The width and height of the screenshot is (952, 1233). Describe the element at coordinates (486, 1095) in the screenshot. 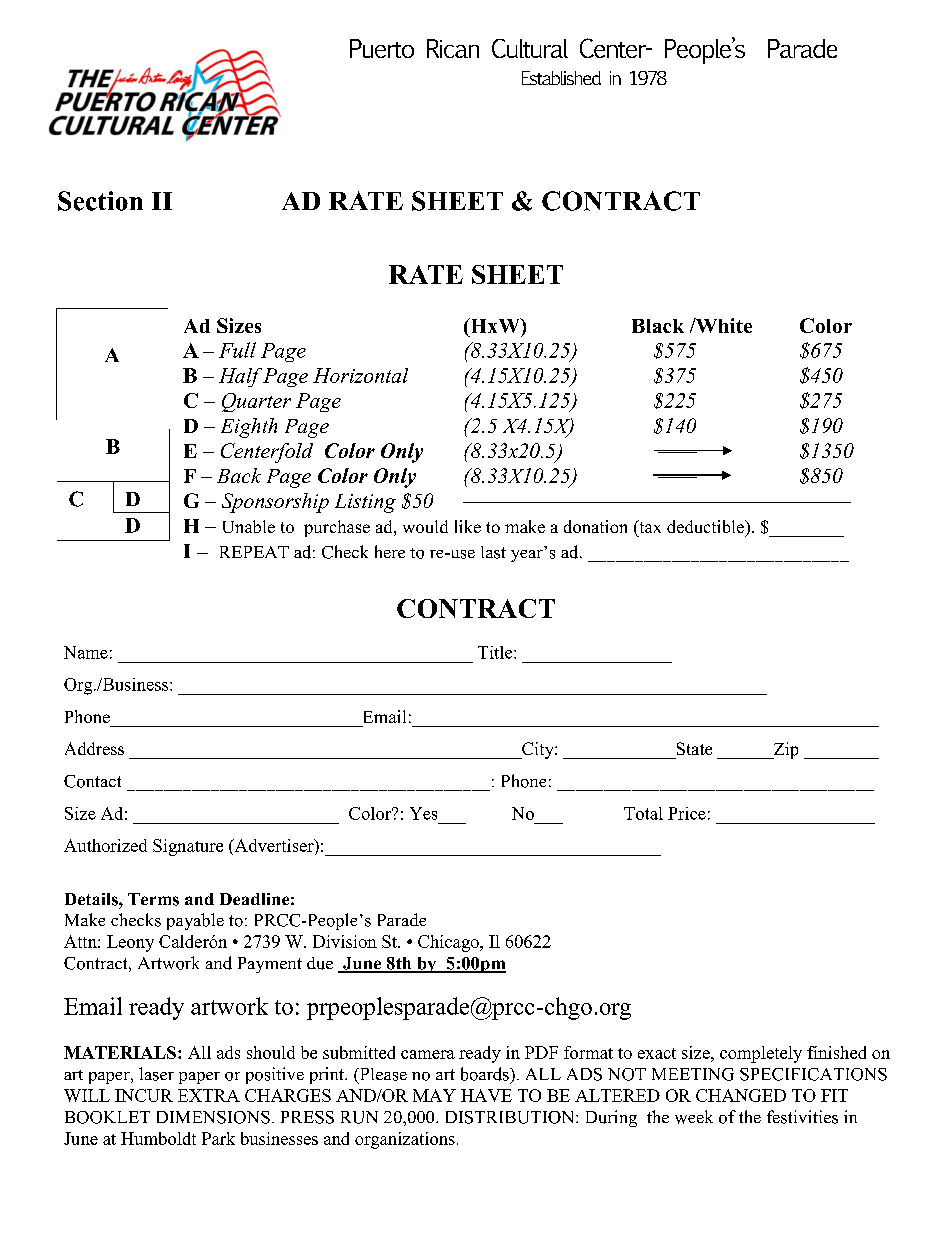

I see `HAVE` at that location.
